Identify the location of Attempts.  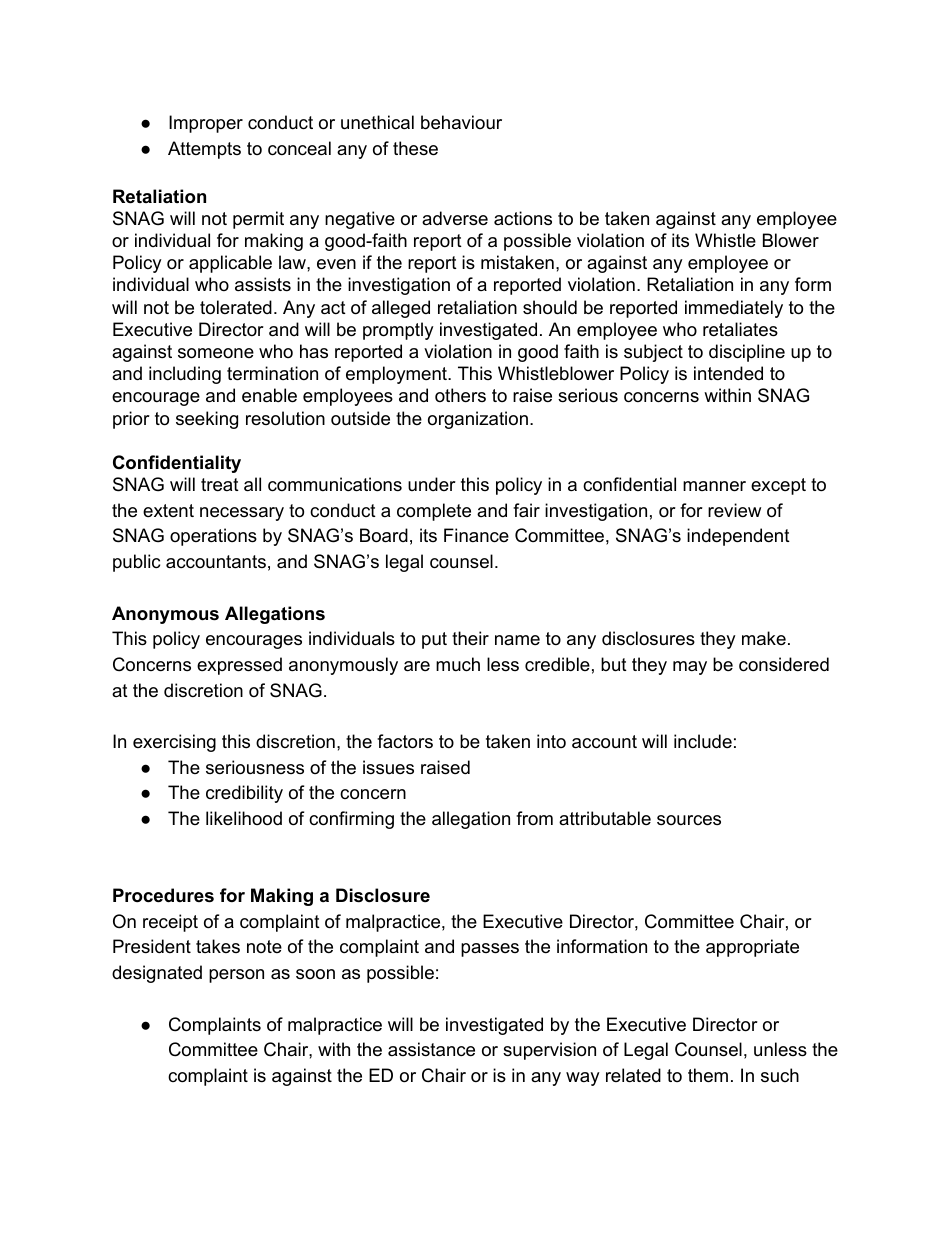
(204, 150).
